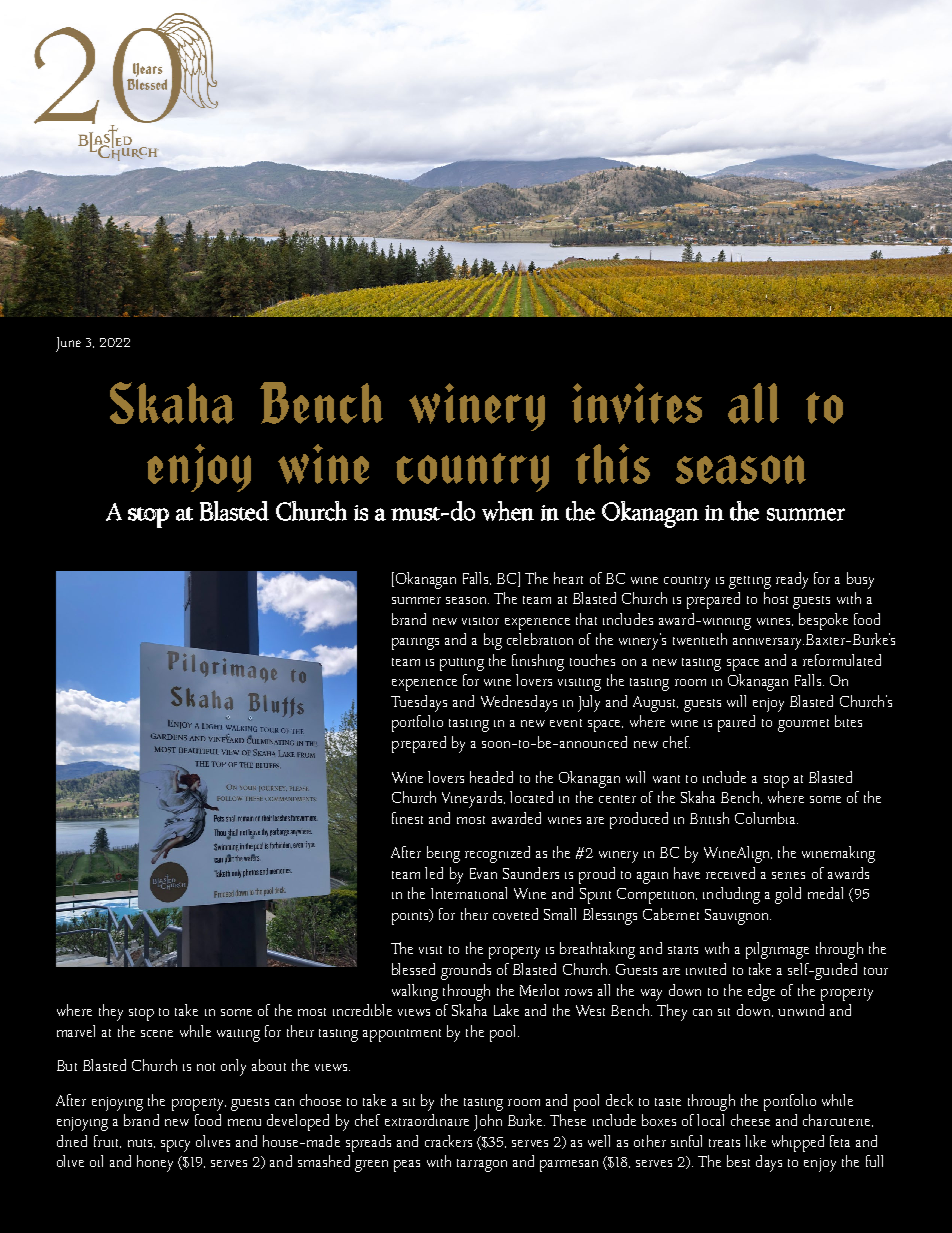 The width and height of the screenshot is (952, 1233). I want to click on June, so click(68, 344).
